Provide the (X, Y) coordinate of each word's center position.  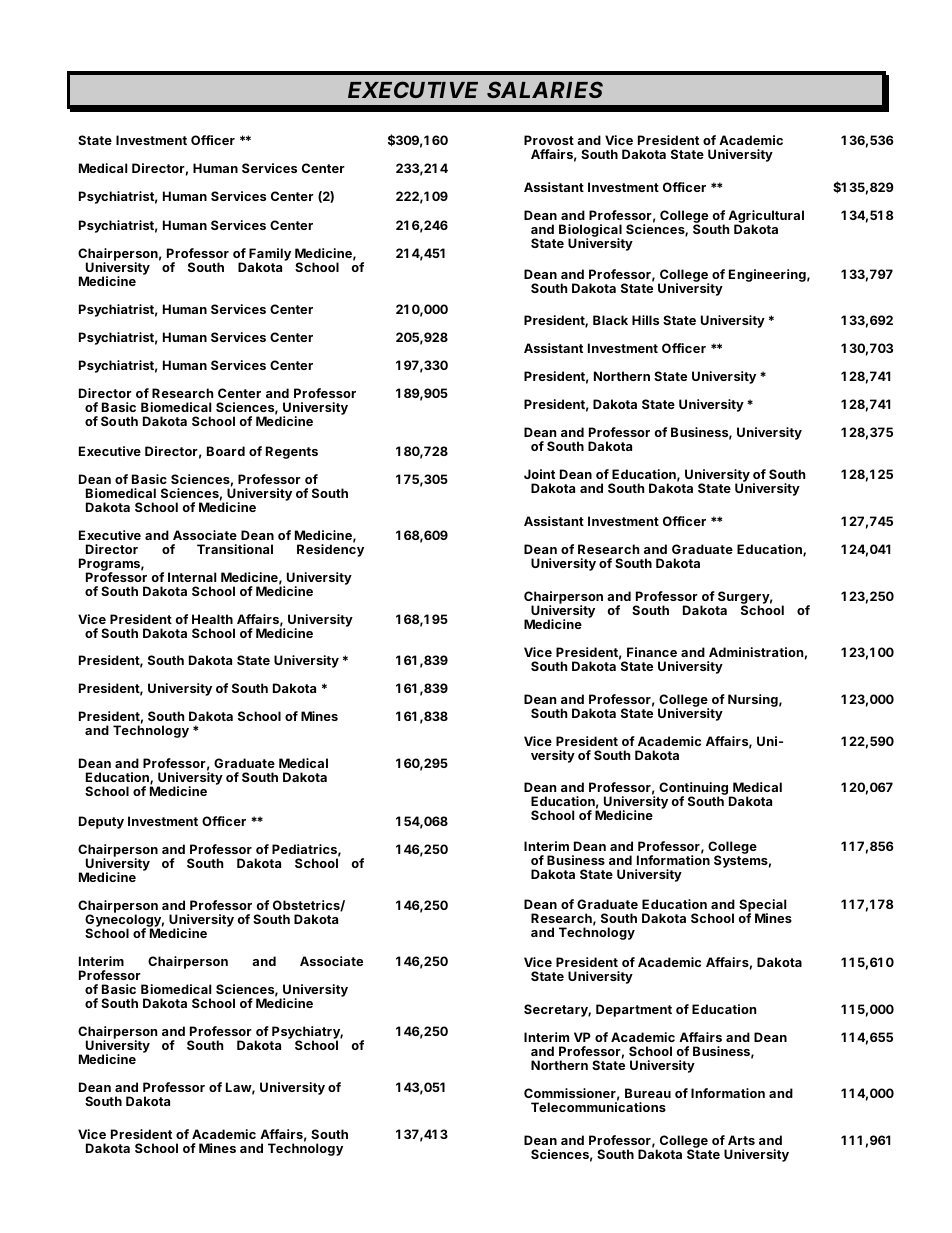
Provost (549, 140)
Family (270, 255)
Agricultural (766, 218)
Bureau (648, 1093)
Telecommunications (598, 1107)
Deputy (101, 822)
